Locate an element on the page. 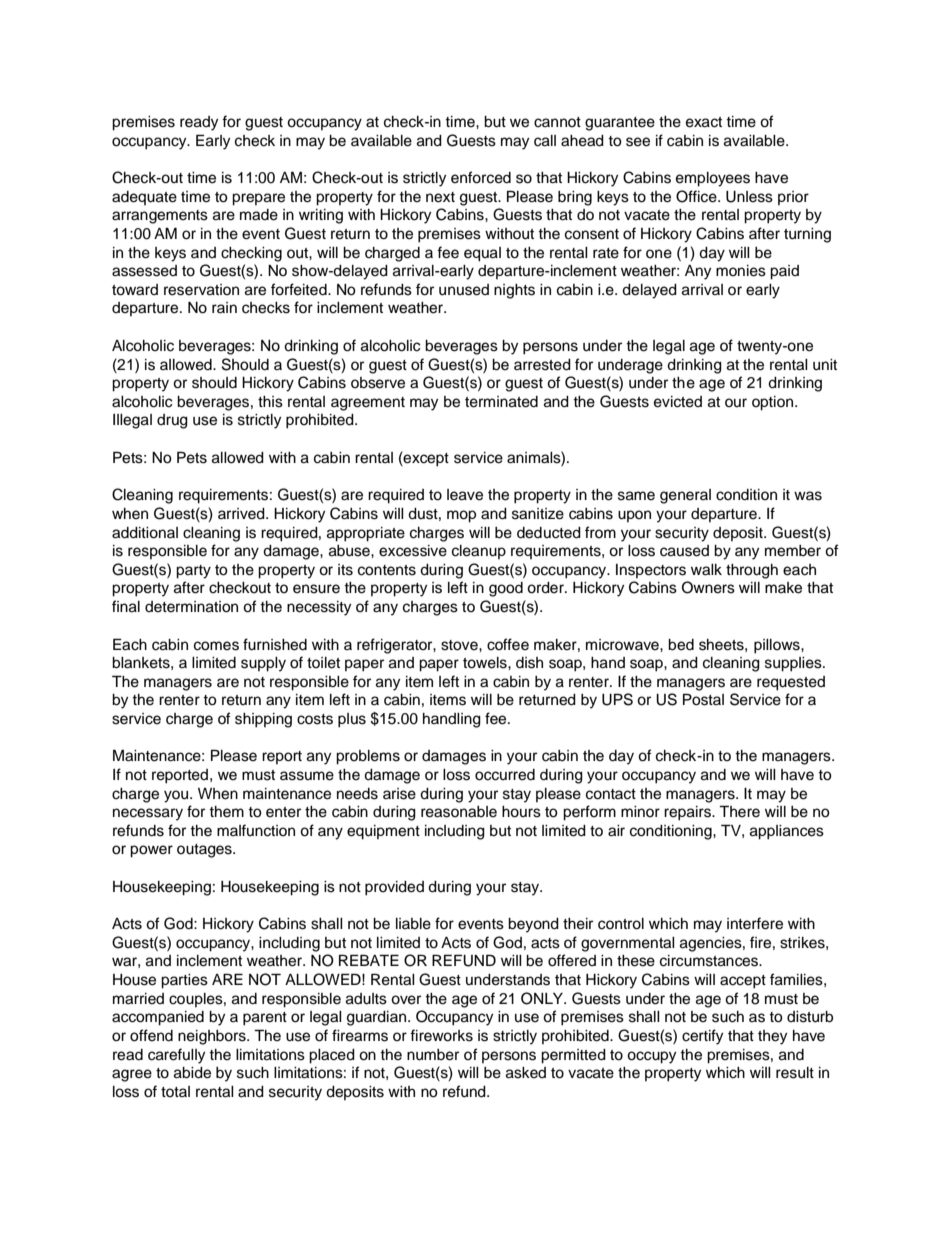  determination is located at coordinates (191, 607).
